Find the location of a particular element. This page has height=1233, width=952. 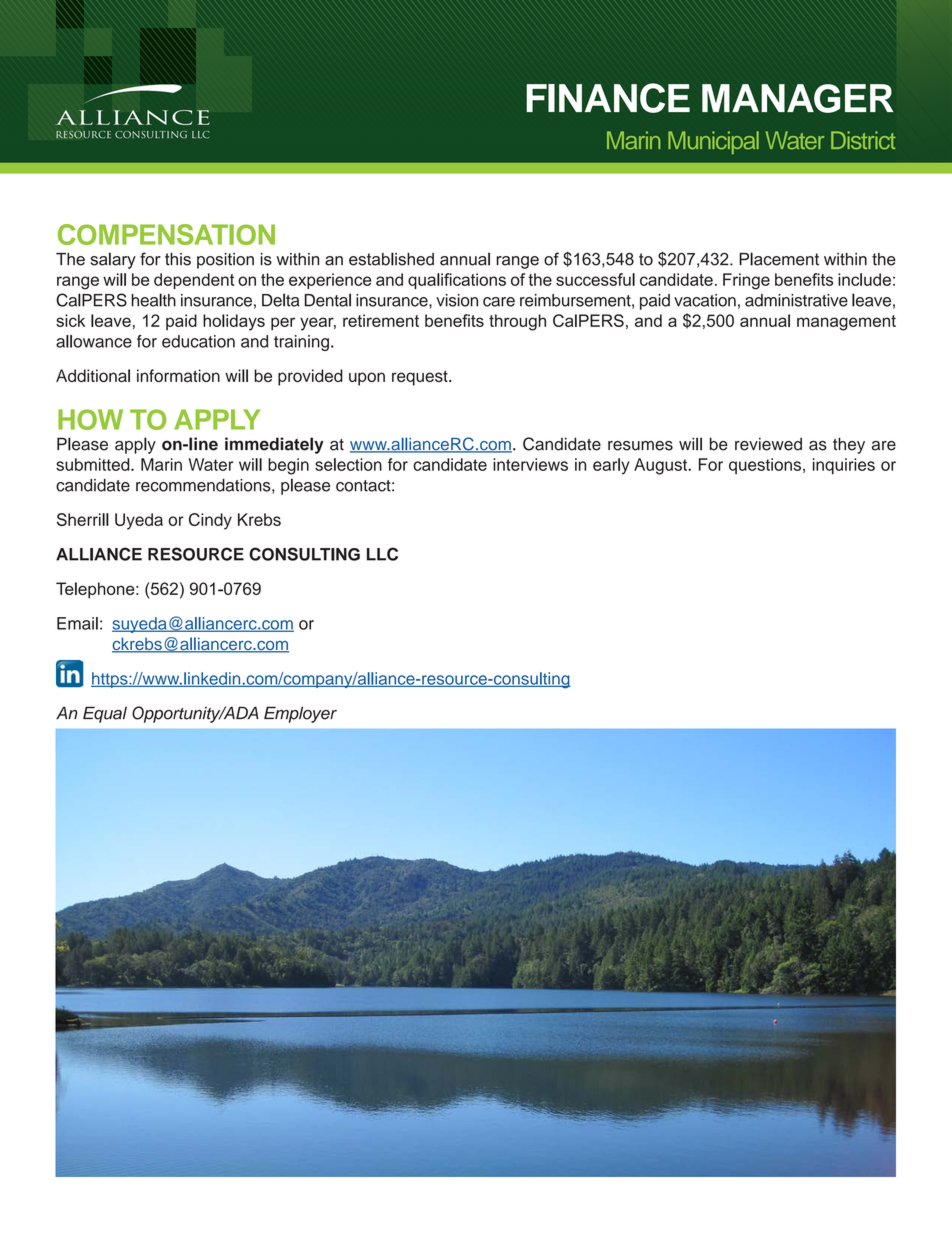

Equal is located at coordinates (105, 714).
